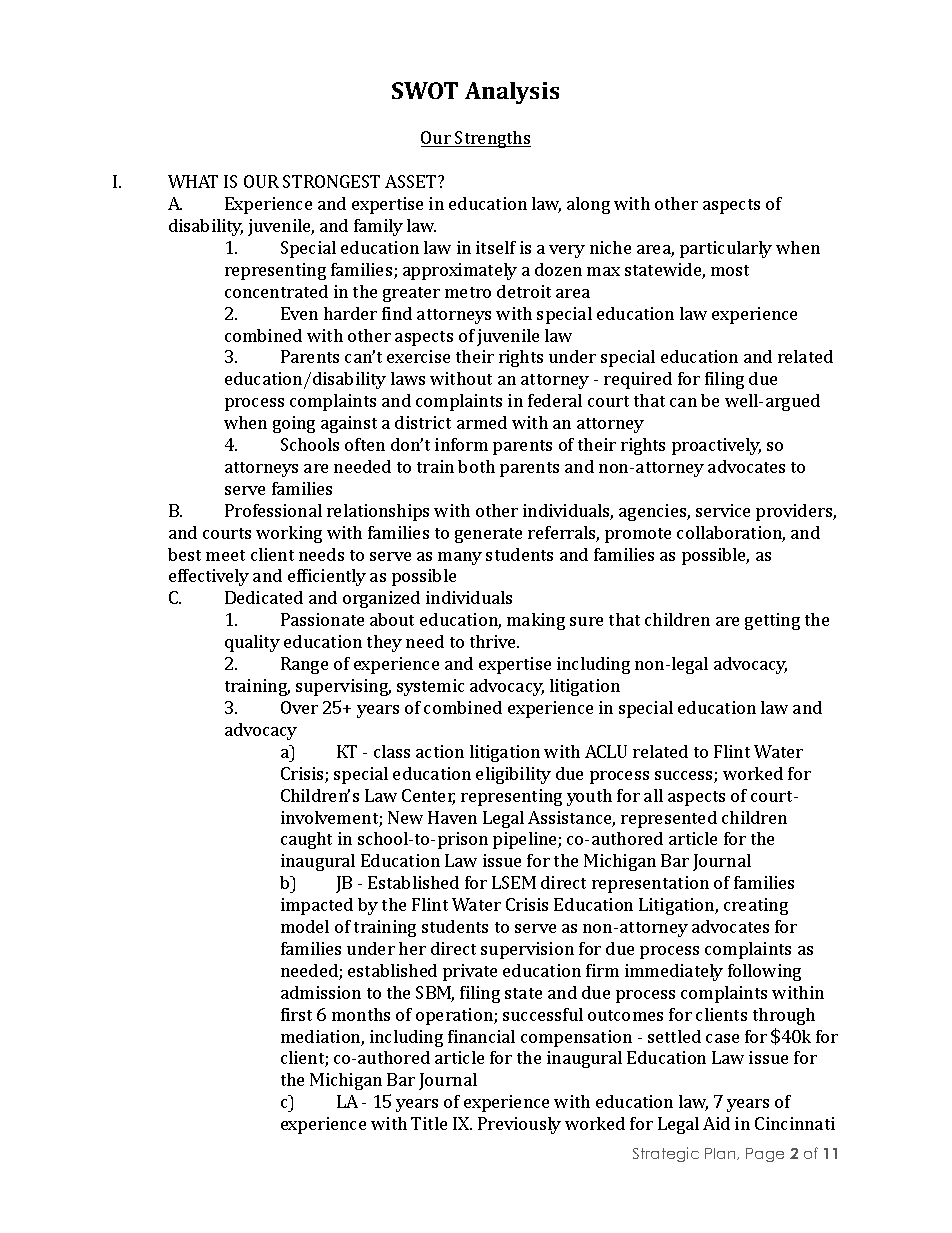 This screenshot has height=1233, width=952. What do you see at coordinates (726, 249) in the screenshot?
I see `particularly` at bounding box center [726, 249].
